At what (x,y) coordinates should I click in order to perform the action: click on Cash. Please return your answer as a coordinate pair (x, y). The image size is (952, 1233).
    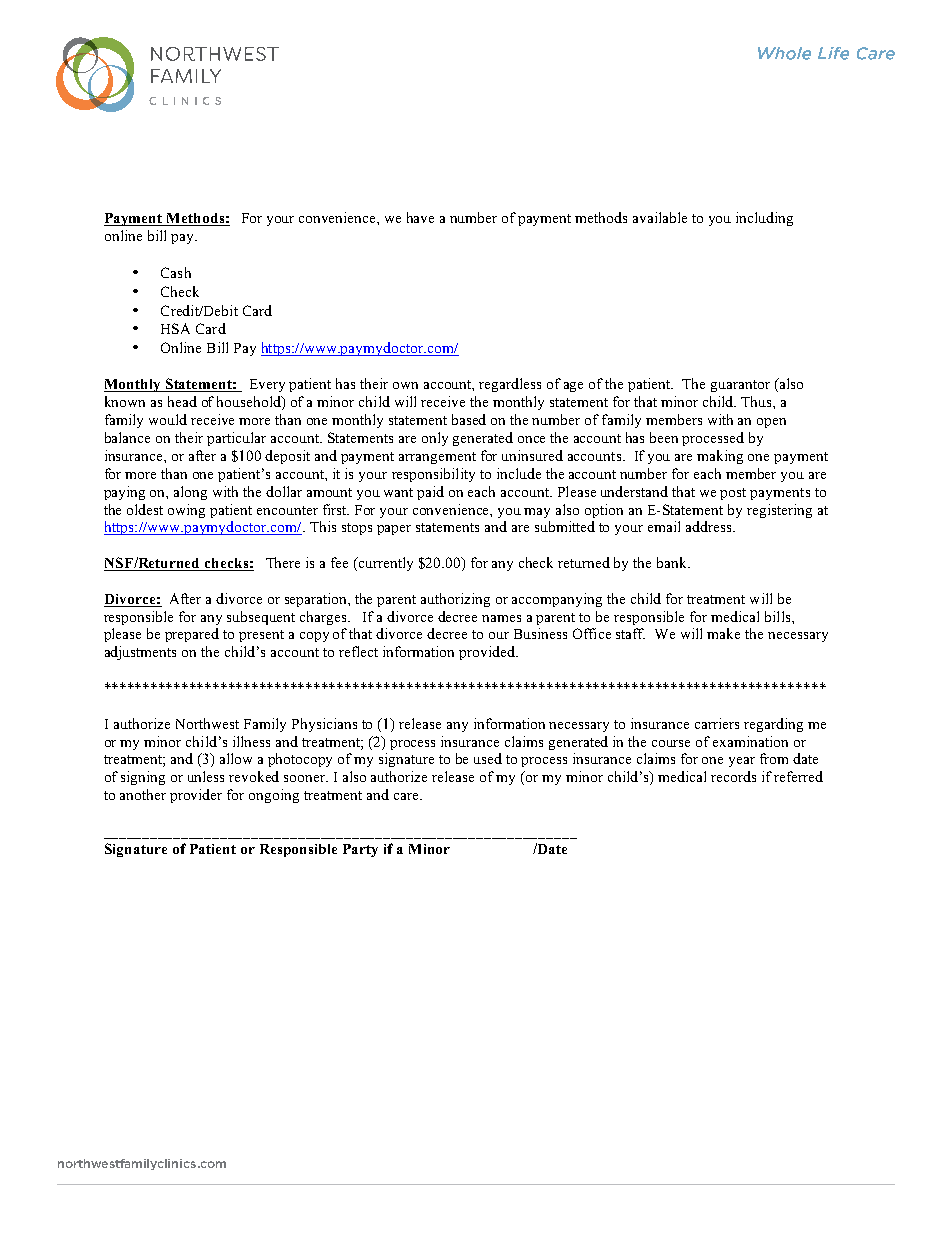
    Looking at the image, I should click on (176, 272).
